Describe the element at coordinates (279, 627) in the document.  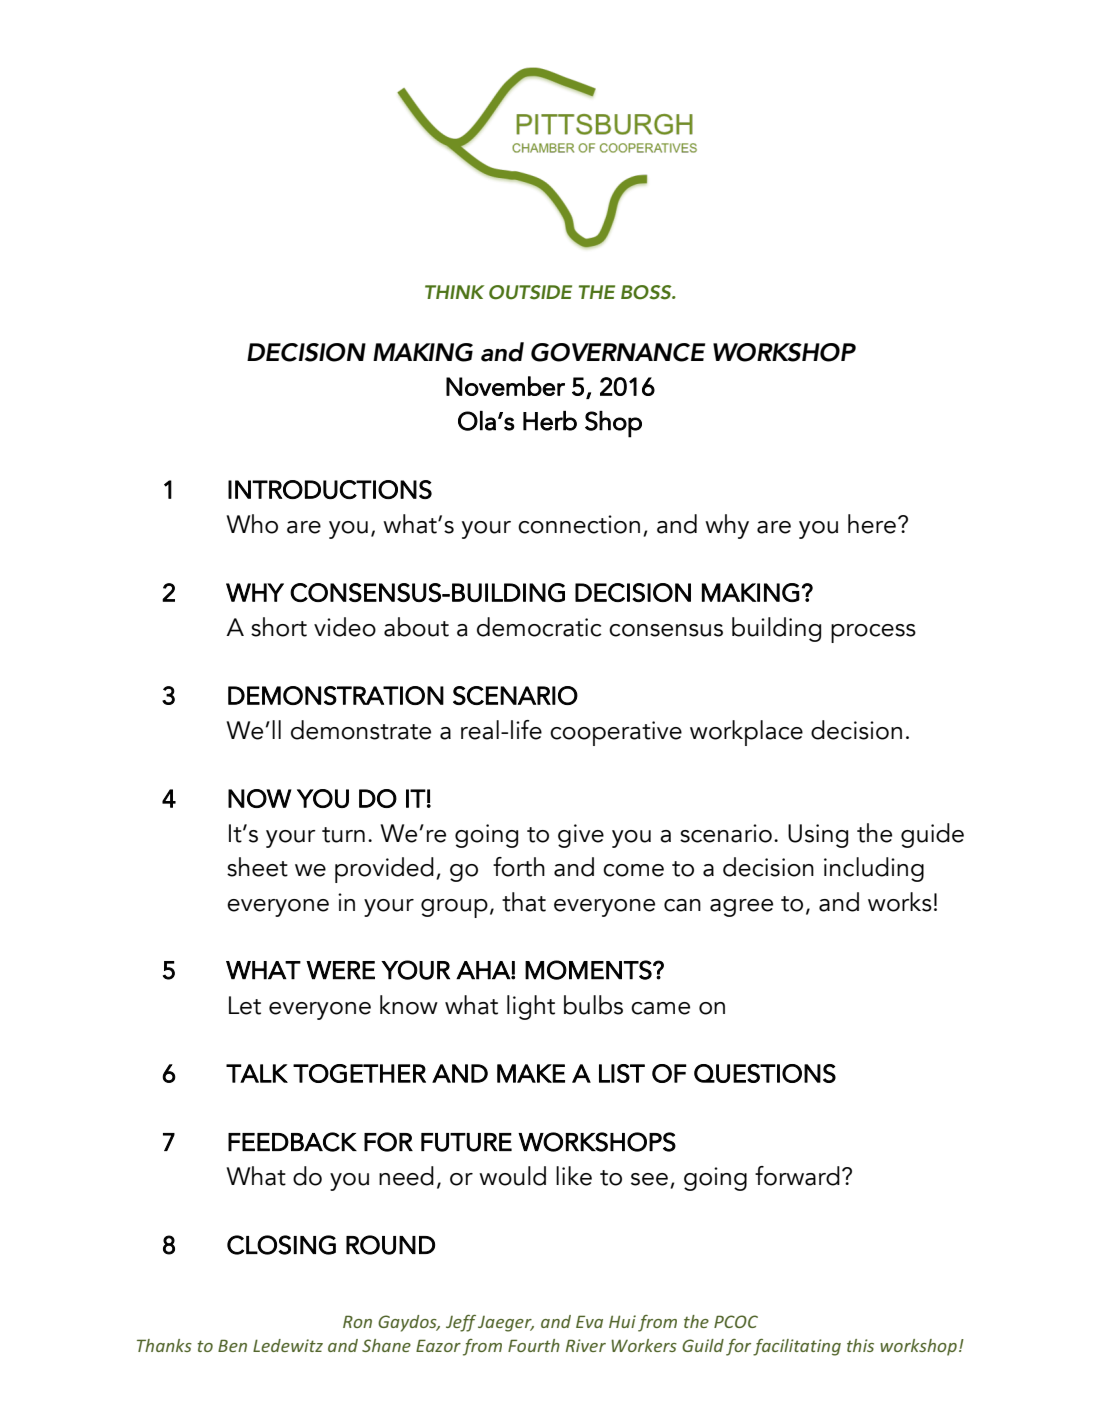
I see `short` at that location.
